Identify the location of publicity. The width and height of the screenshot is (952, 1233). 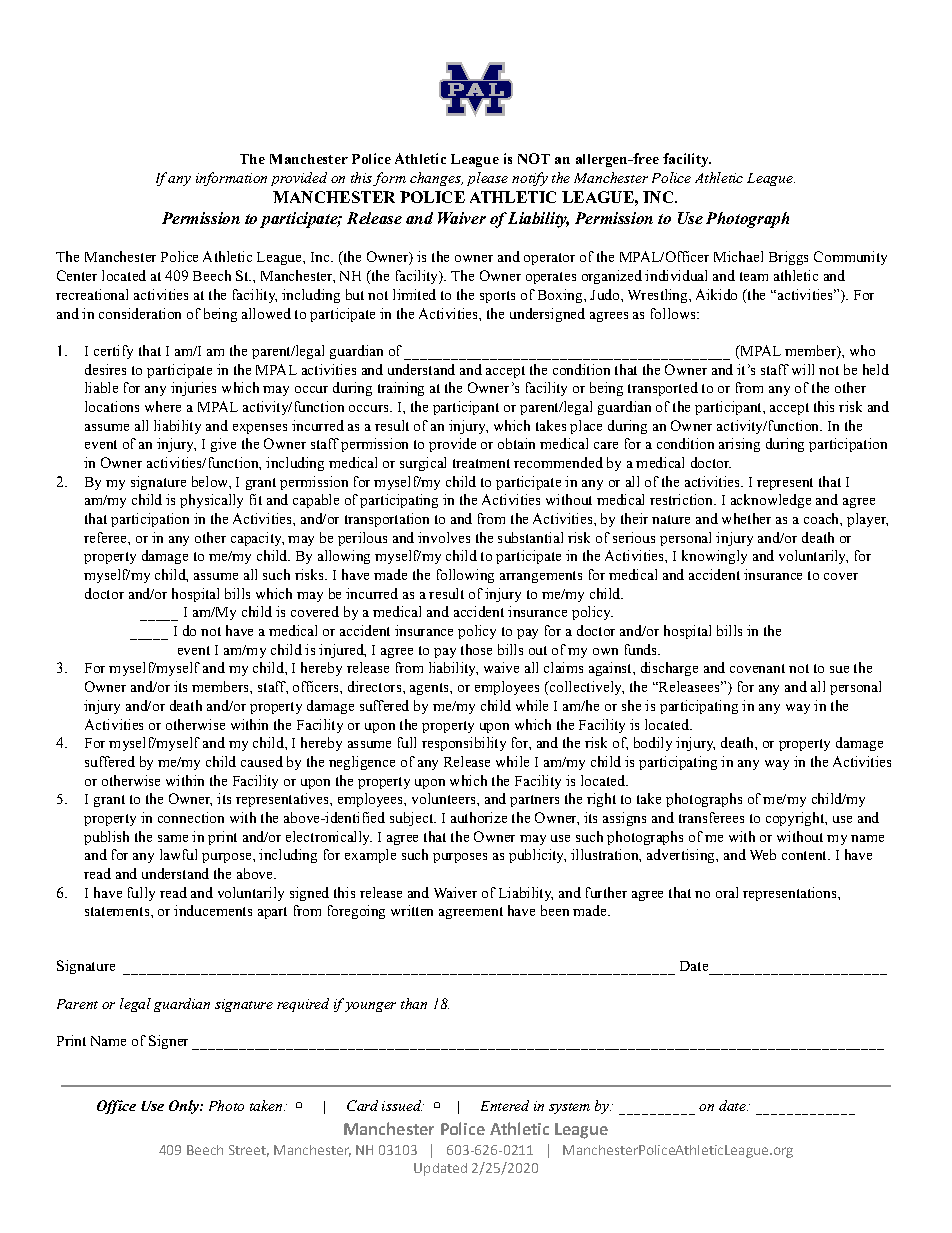
(537, 856).
